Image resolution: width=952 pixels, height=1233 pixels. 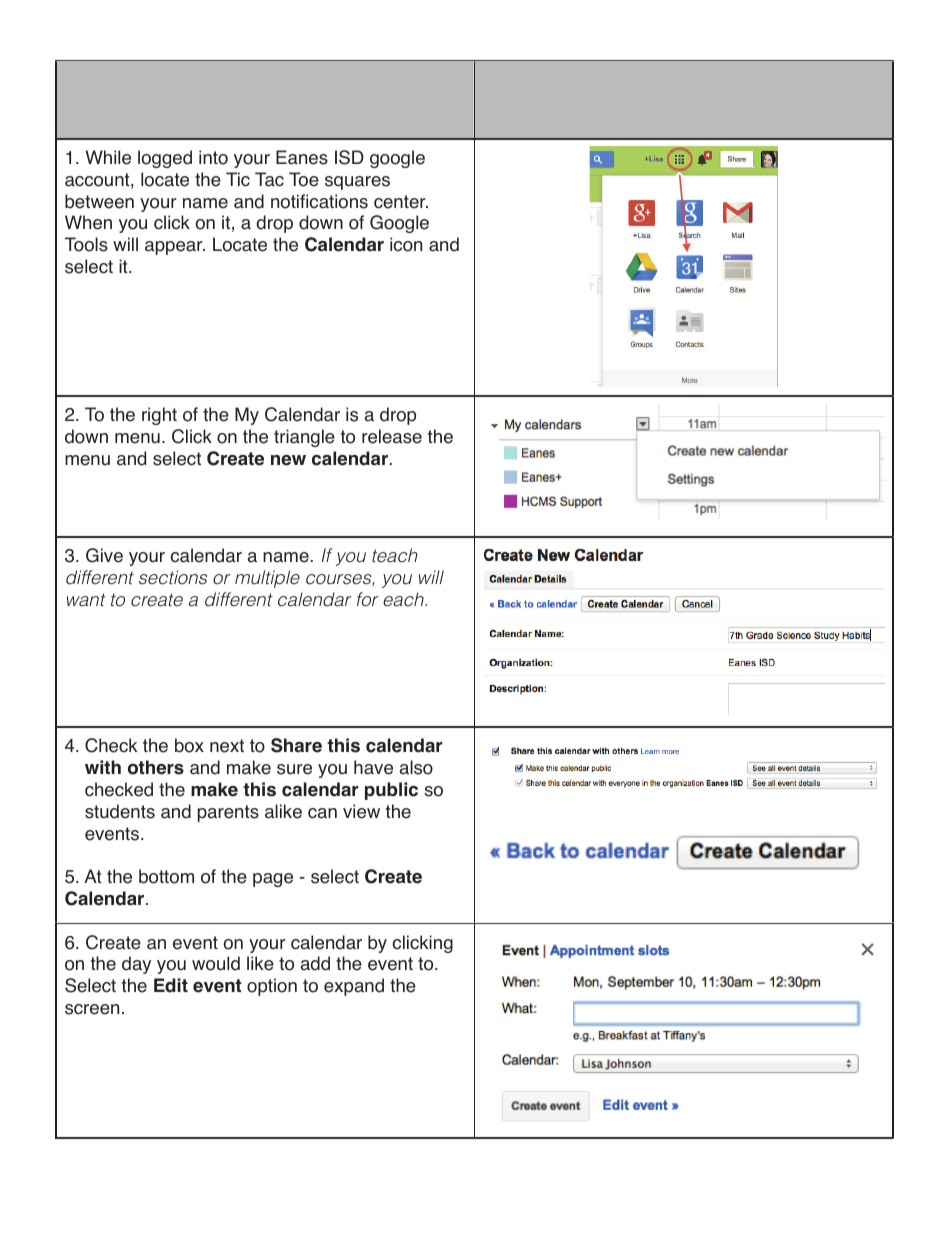 I want to click on day, so click(x=136, y=965).
